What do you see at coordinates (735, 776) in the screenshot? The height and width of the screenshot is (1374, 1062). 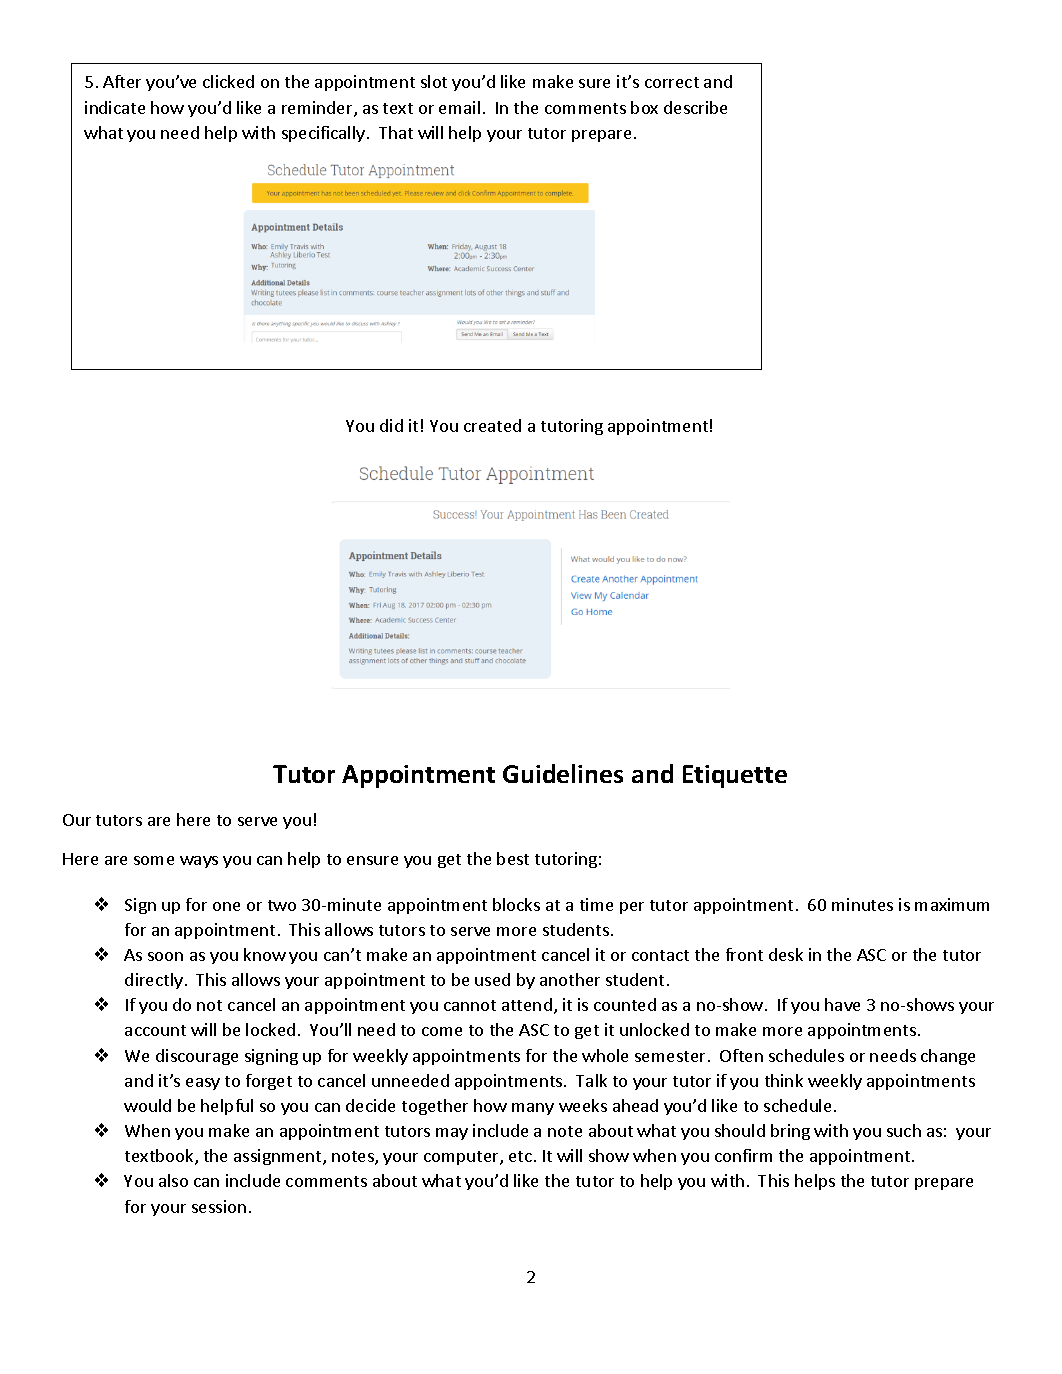 I see `Etiquette` at bounding box center [735, 776].
